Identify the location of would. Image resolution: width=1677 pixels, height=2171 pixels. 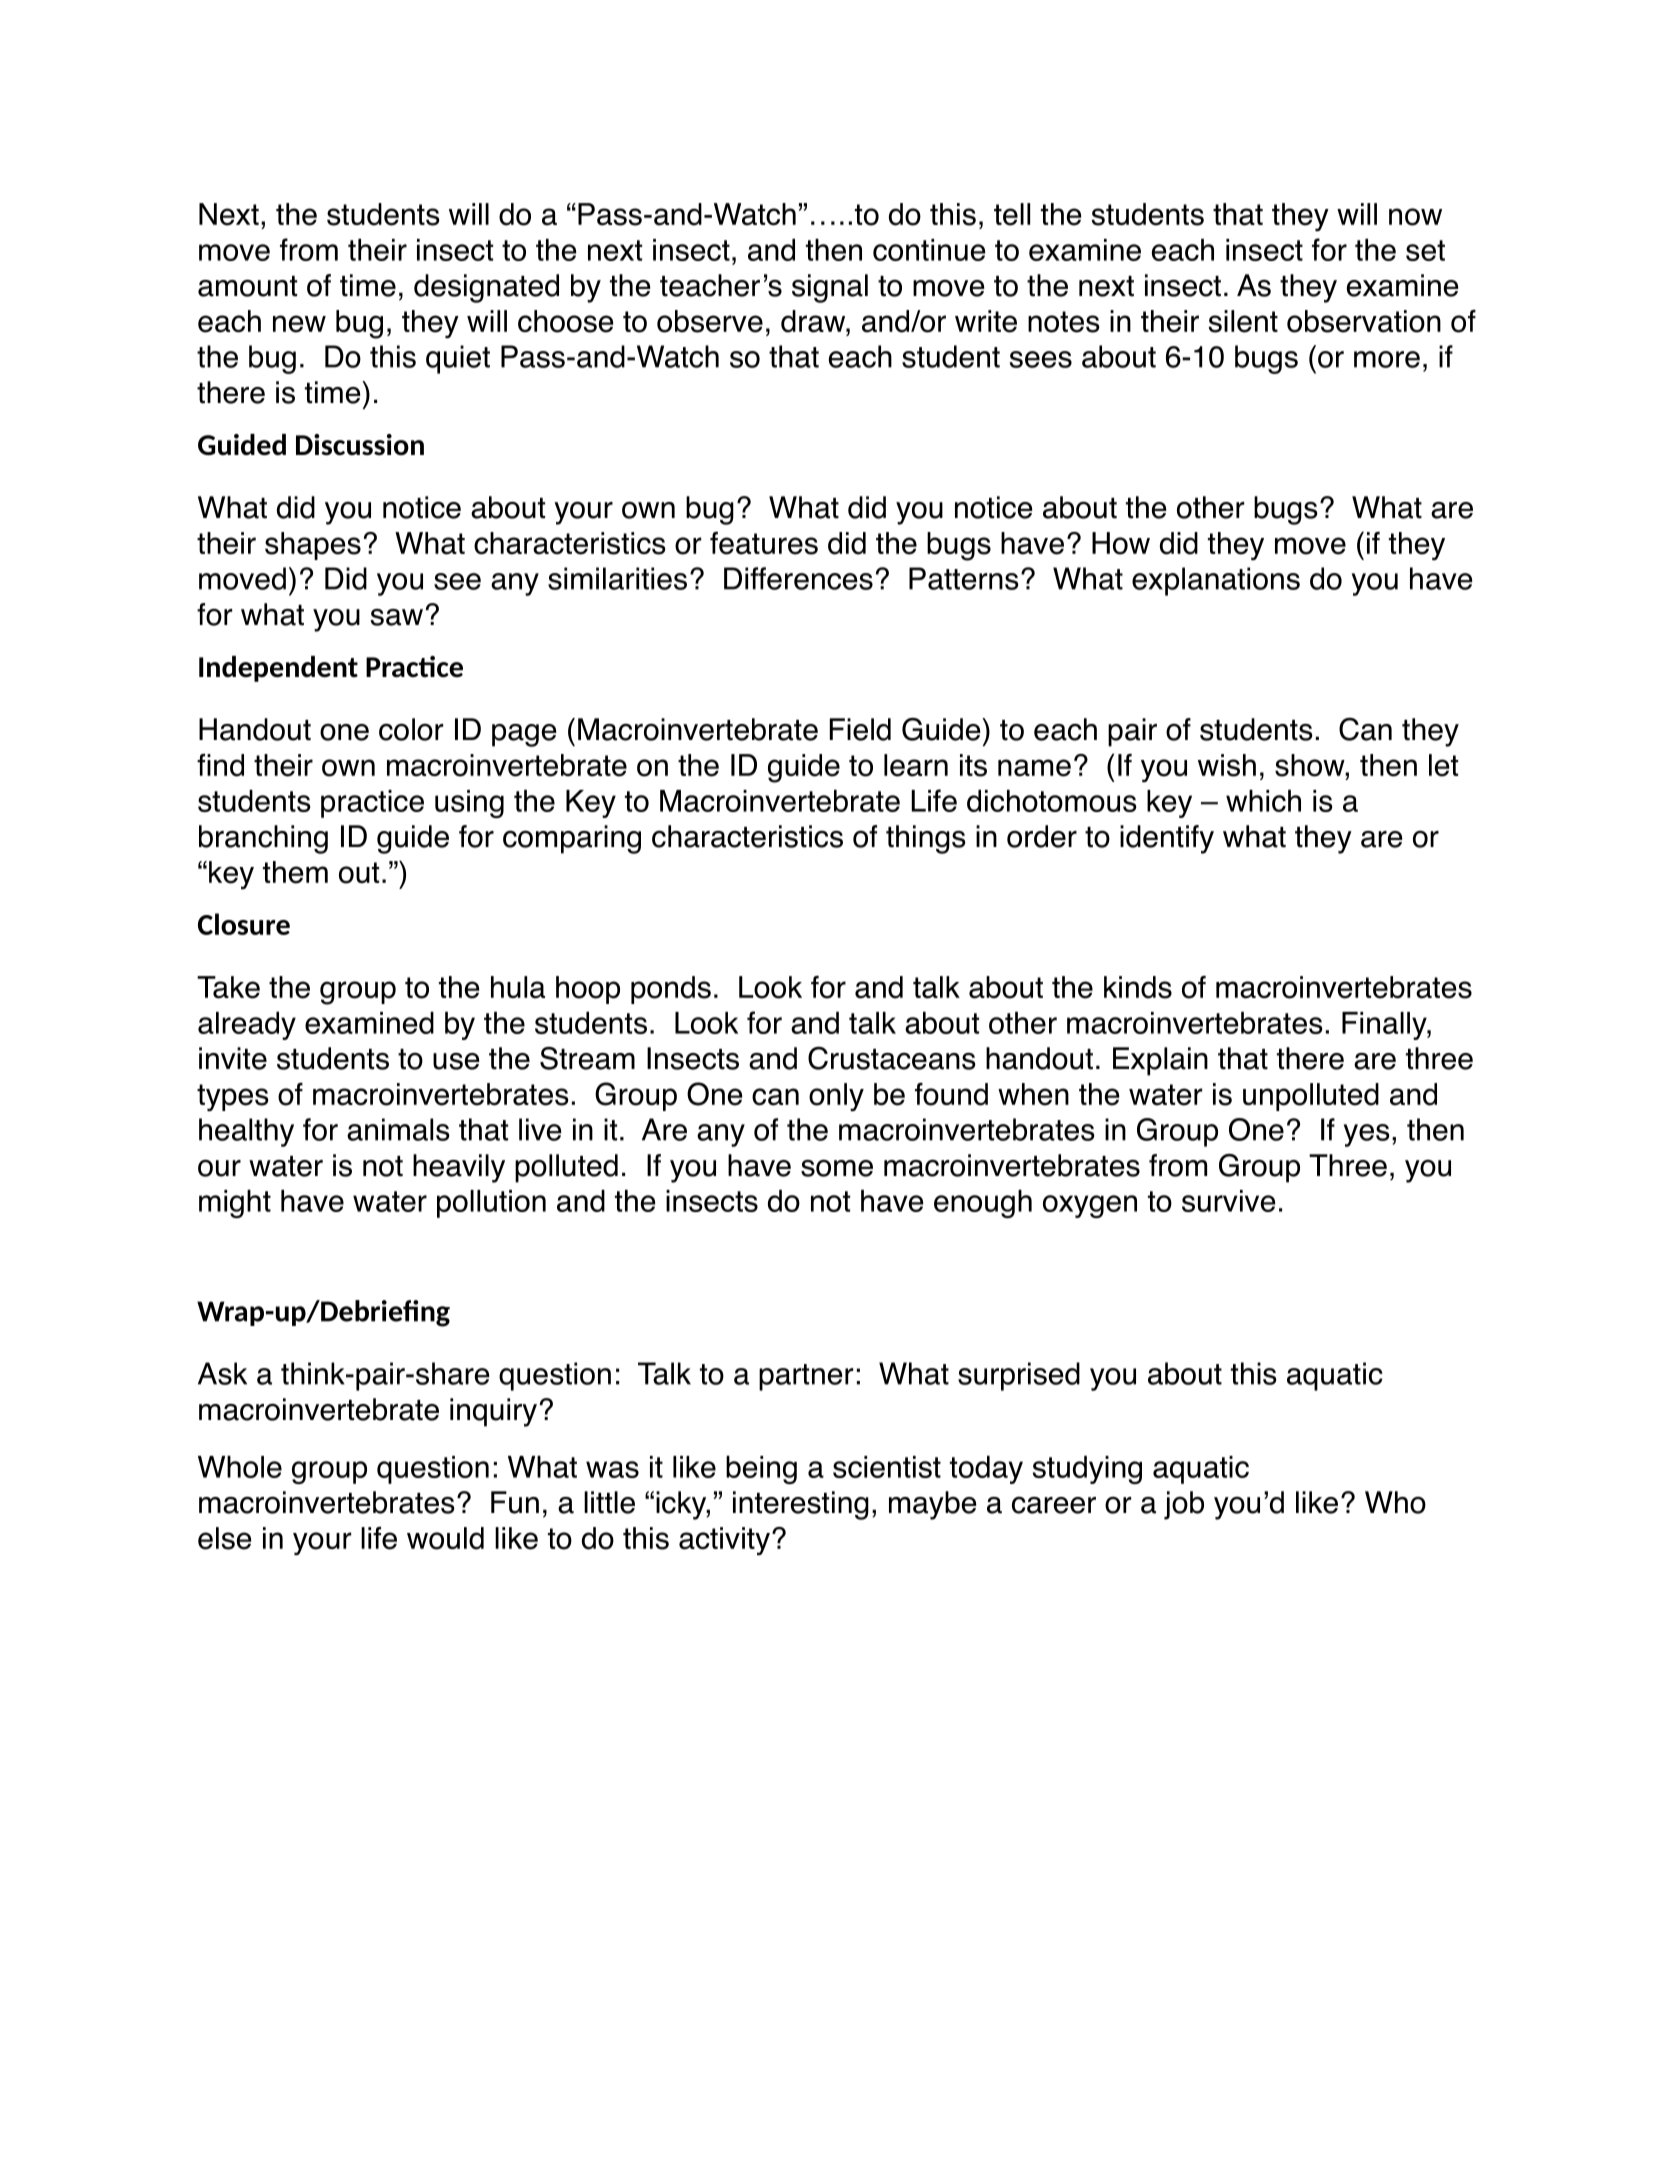
(445, 1538).
